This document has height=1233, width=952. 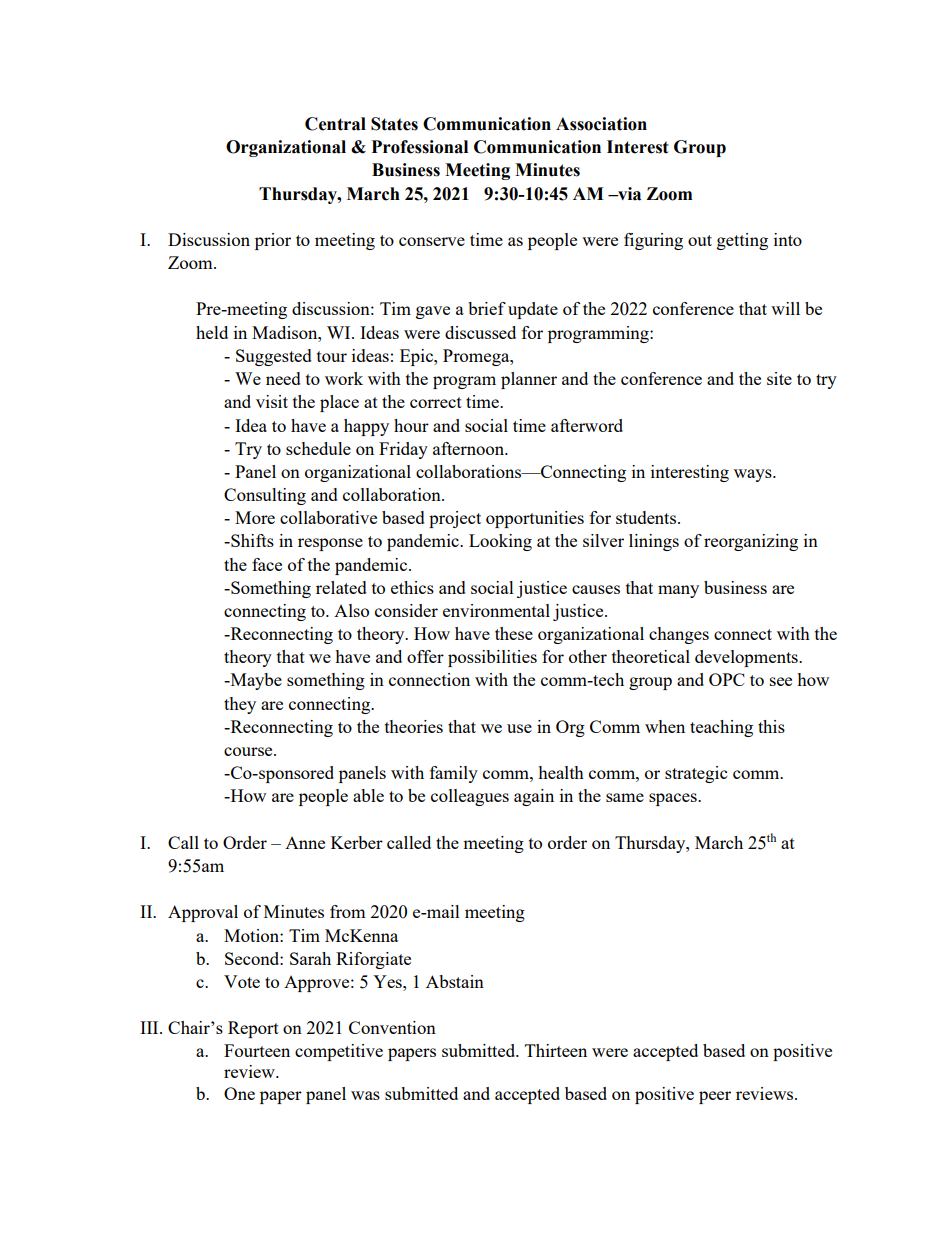 I want to click on Approval, so click(x=203, y=913).
